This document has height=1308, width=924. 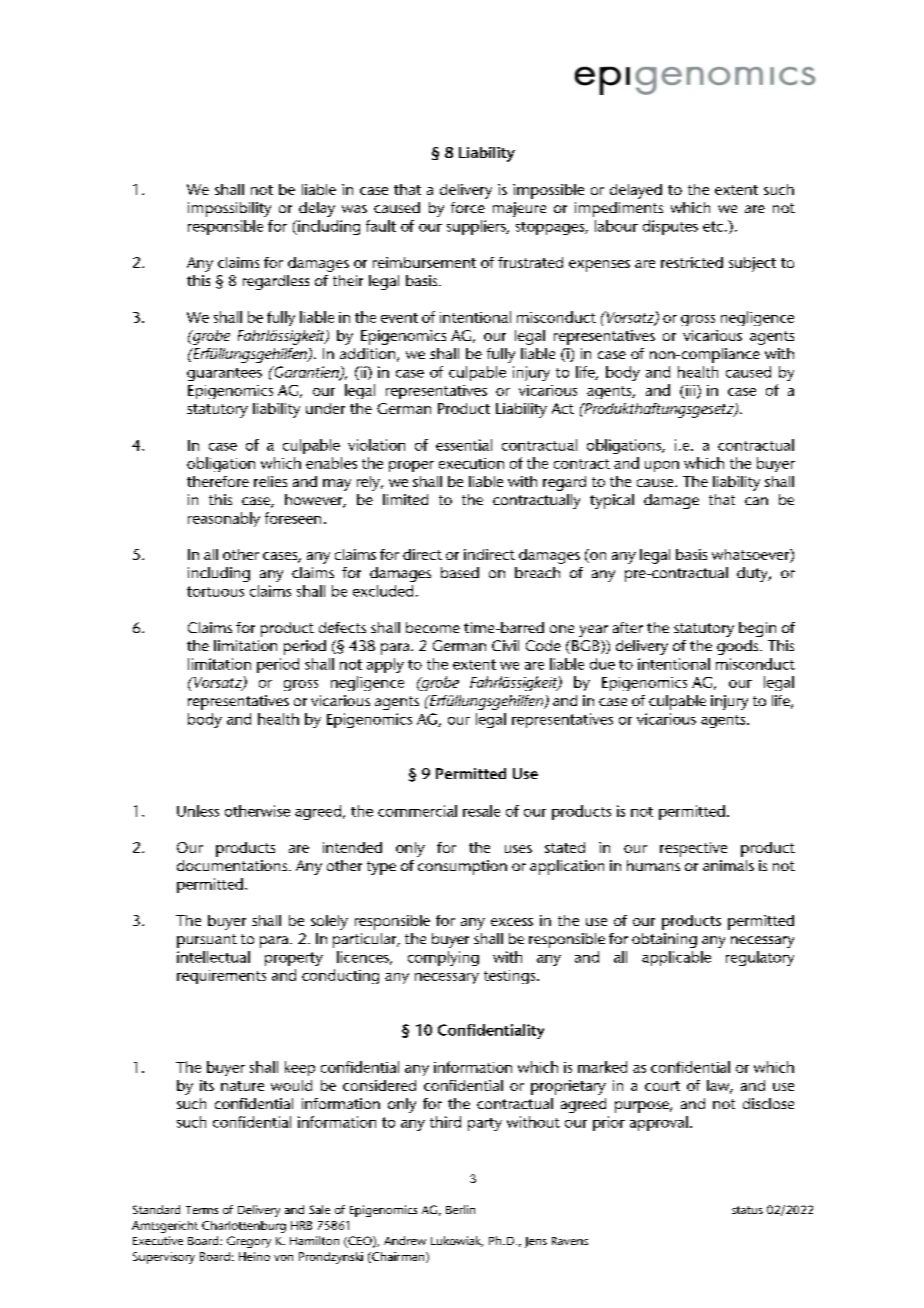 I want to click on Unless, so click(x=198, y=811).
